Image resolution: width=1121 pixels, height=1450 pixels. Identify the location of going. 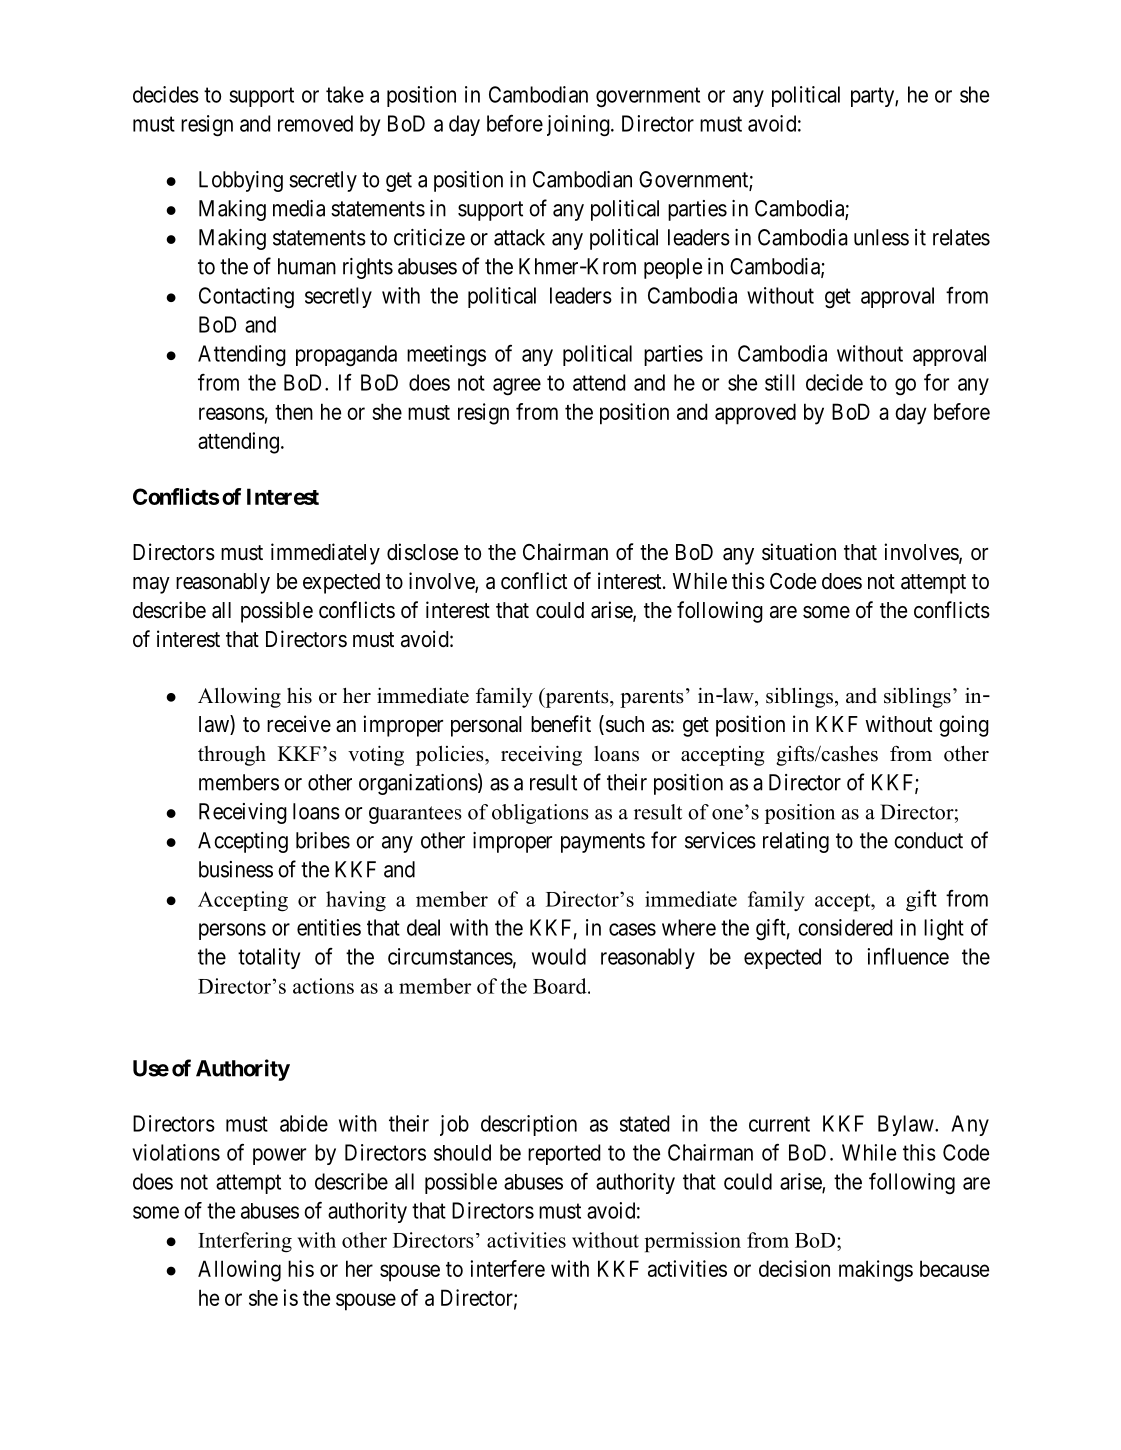
(964, 726).
